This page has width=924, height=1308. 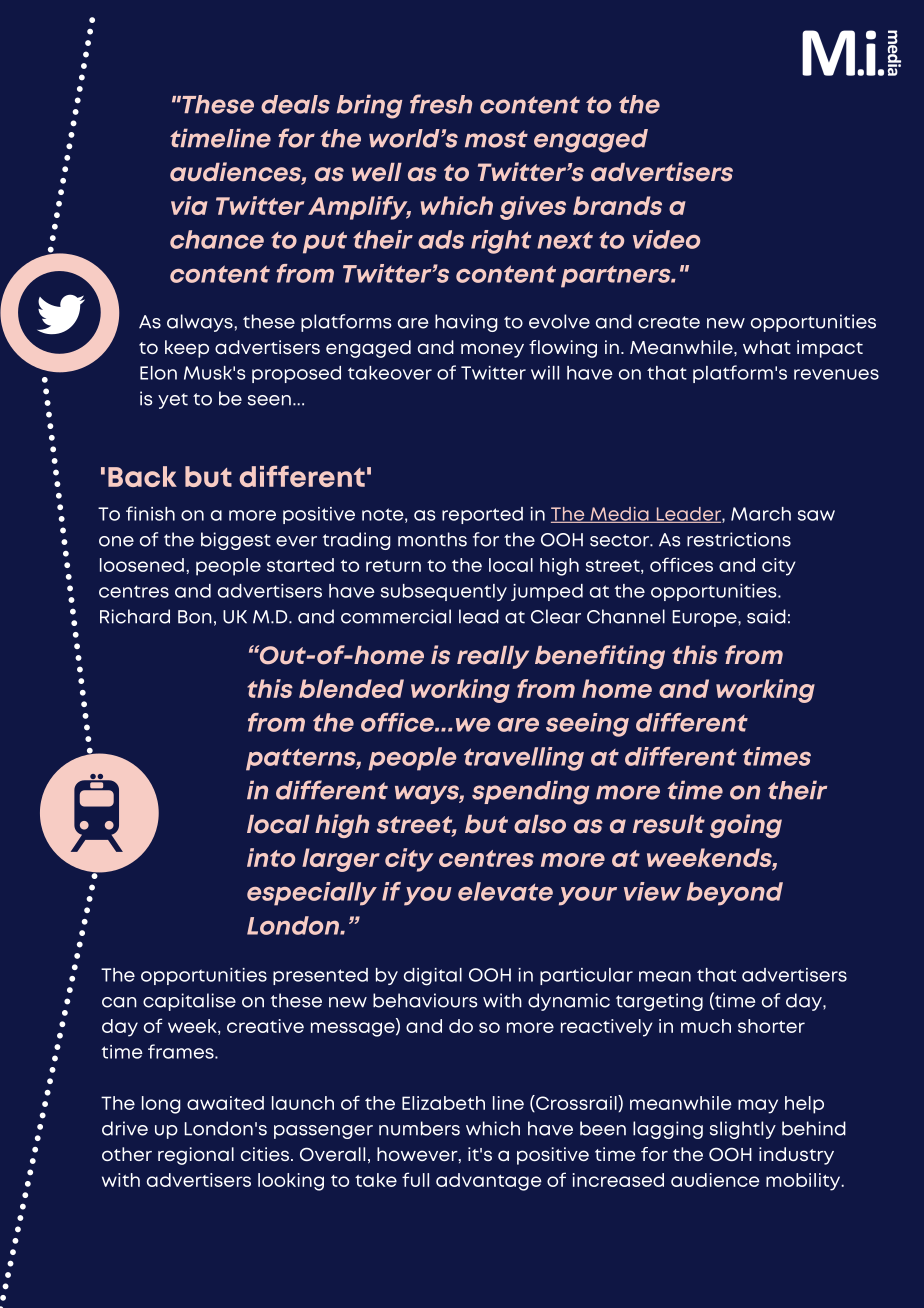 I want to click on yet, so click(x=173, y=401).
